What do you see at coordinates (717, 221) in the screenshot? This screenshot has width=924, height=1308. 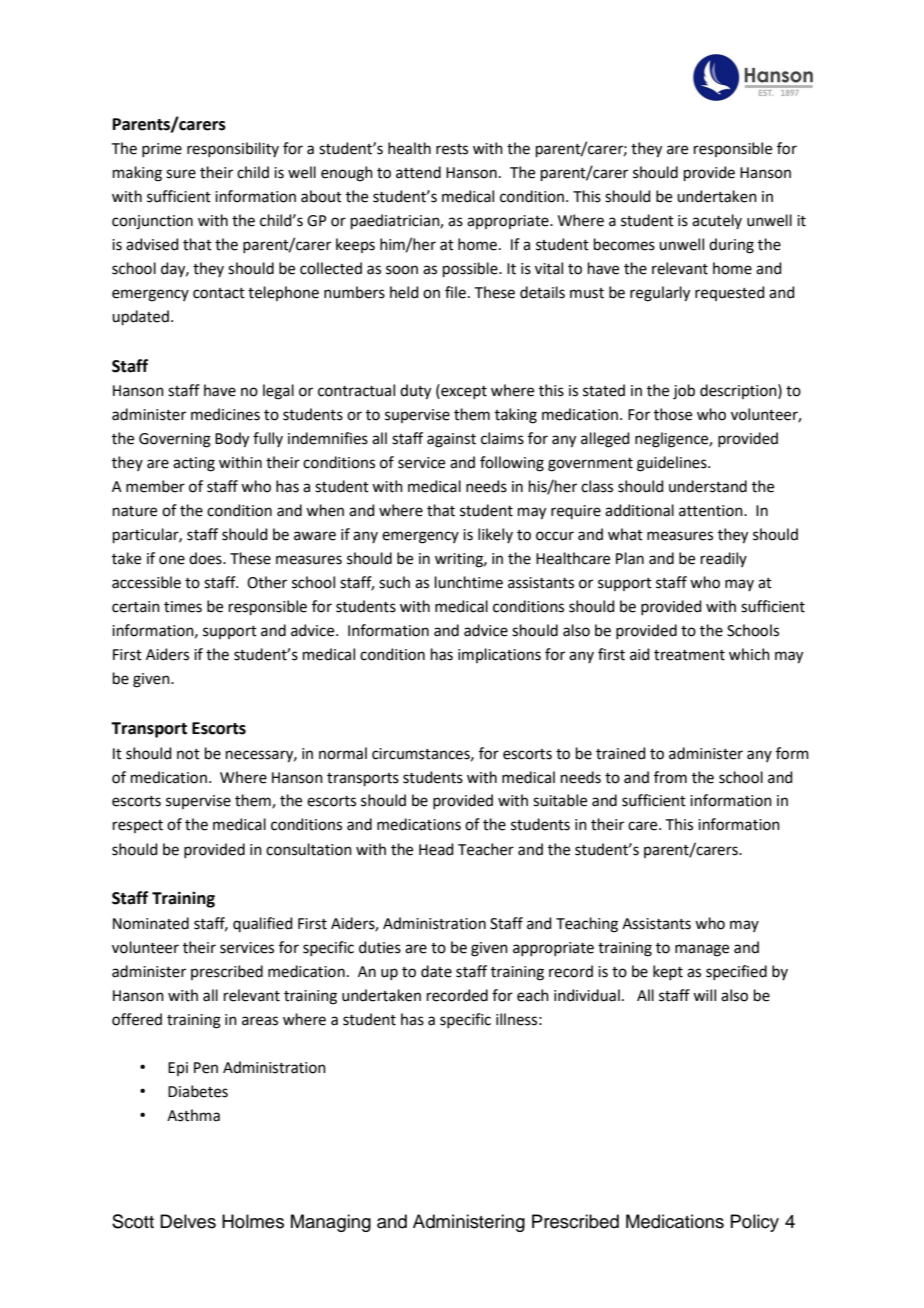 I see `acutely` at bounding box center [717, 221].
